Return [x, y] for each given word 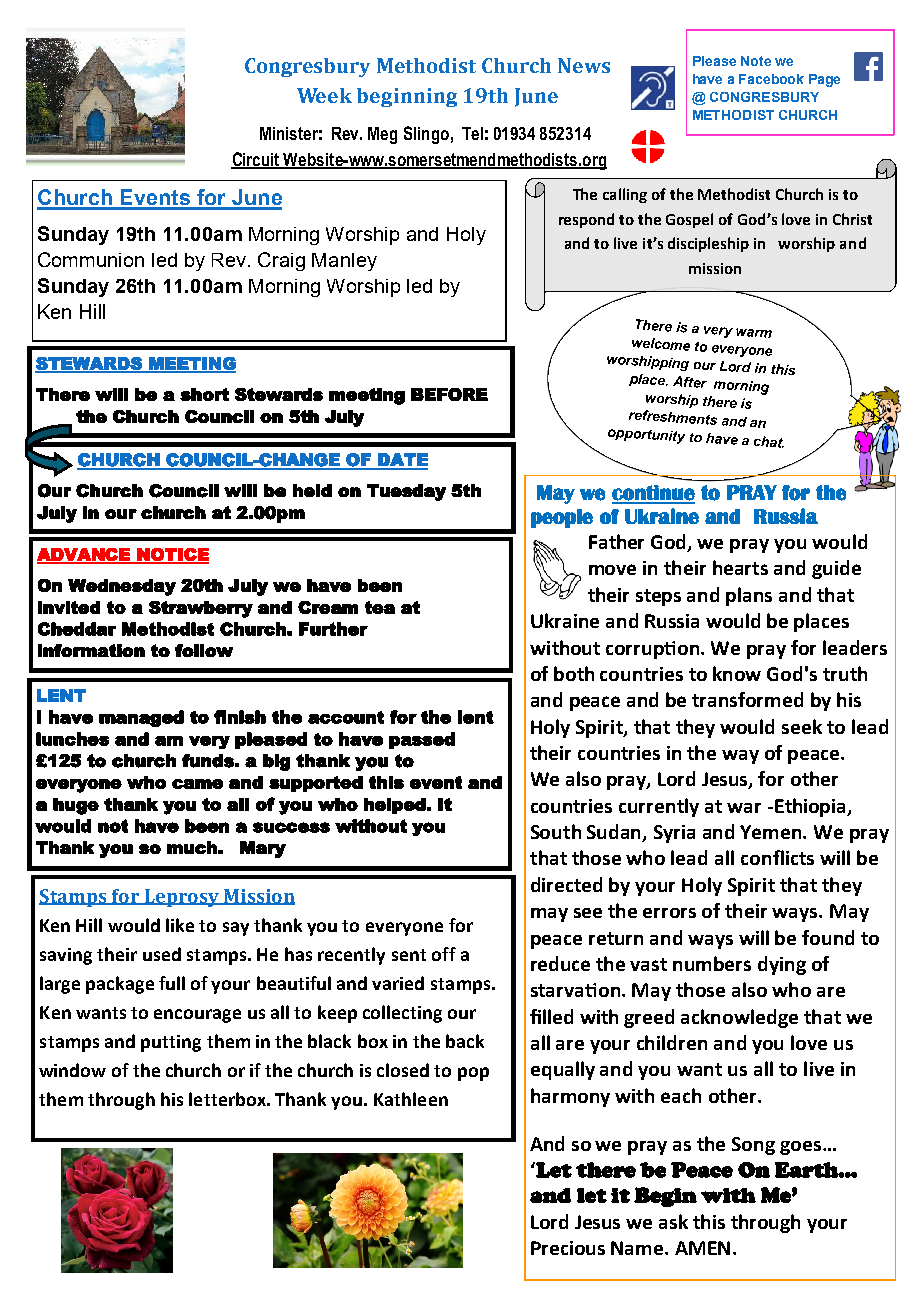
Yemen [772, 832]
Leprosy [181, 898]
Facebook [771, 79]
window [72, 1070]
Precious [568, 1248]
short [204, 394]
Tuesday [406, 492]
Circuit [256, 160]
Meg [382, 135]
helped [395, 806]
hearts [740, 567]
